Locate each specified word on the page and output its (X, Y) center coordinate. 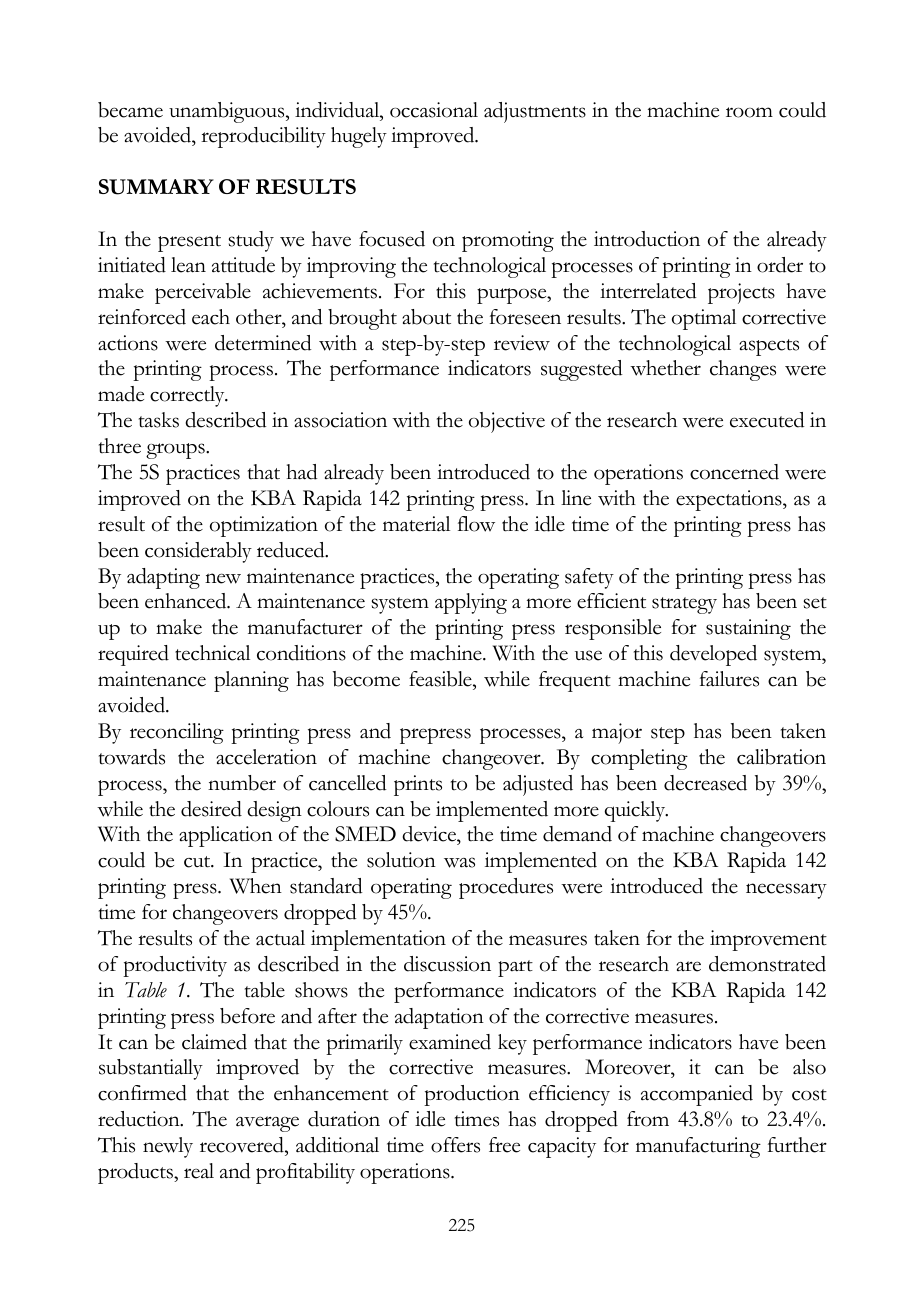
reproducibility (263, 137)
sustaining (748, 629)
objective (507, 422)
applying (471, 603)
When (256, 886)
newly (168, 1147)
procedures (506, 888)
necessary (786, 891)
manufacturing (698, 1147)
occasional (434, 110)
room (749, 112)
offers (455, 1145)
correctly (188, 396)
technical (212, 653)
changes (743, 370)
